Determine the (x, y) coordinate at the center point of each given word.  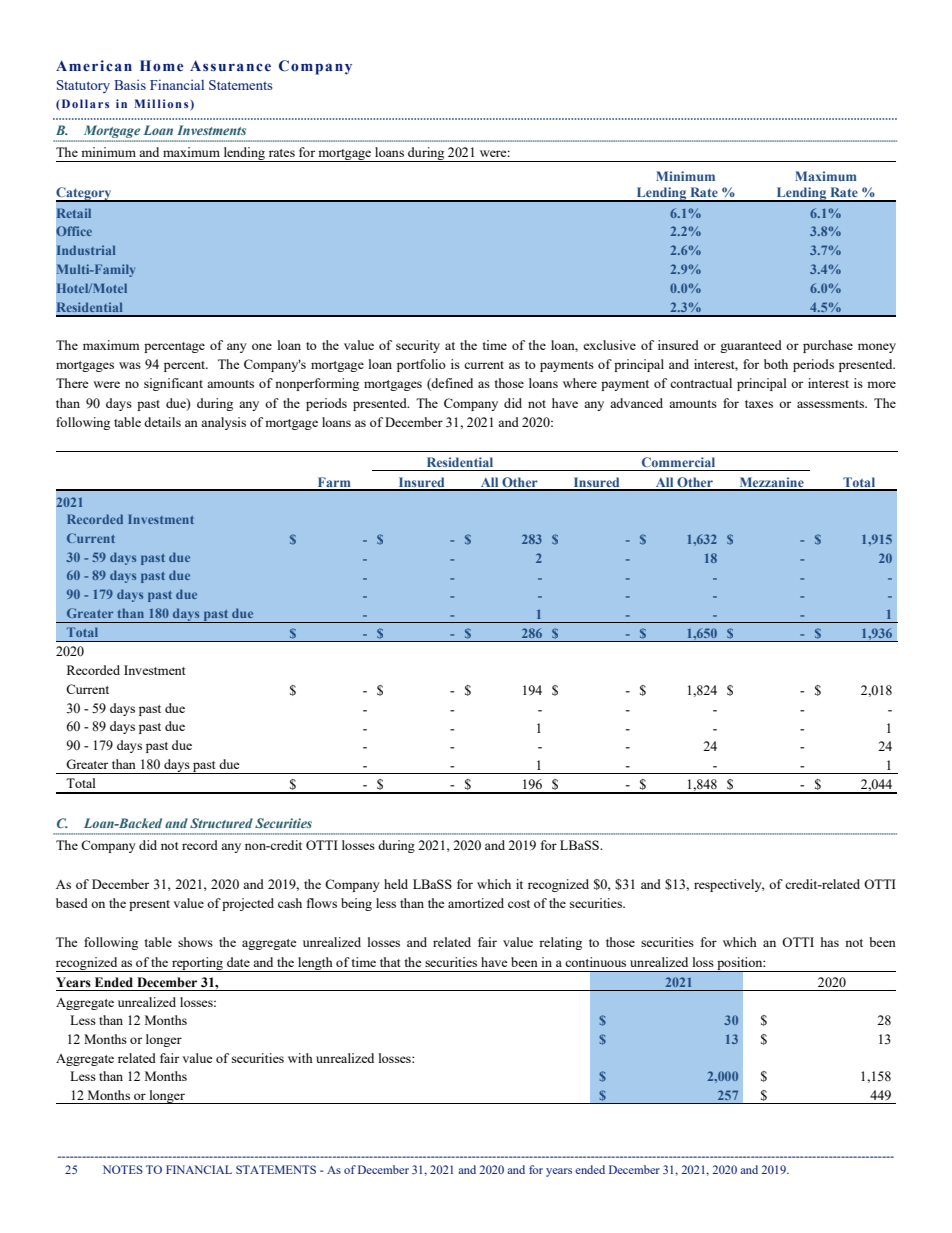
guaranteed (751, 346)
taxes (759, 404)
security (418, 346)
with (300, 1058)
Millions (162, 105)
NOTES (123, 1169)
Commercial (678, 462)
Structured (221, 823)
